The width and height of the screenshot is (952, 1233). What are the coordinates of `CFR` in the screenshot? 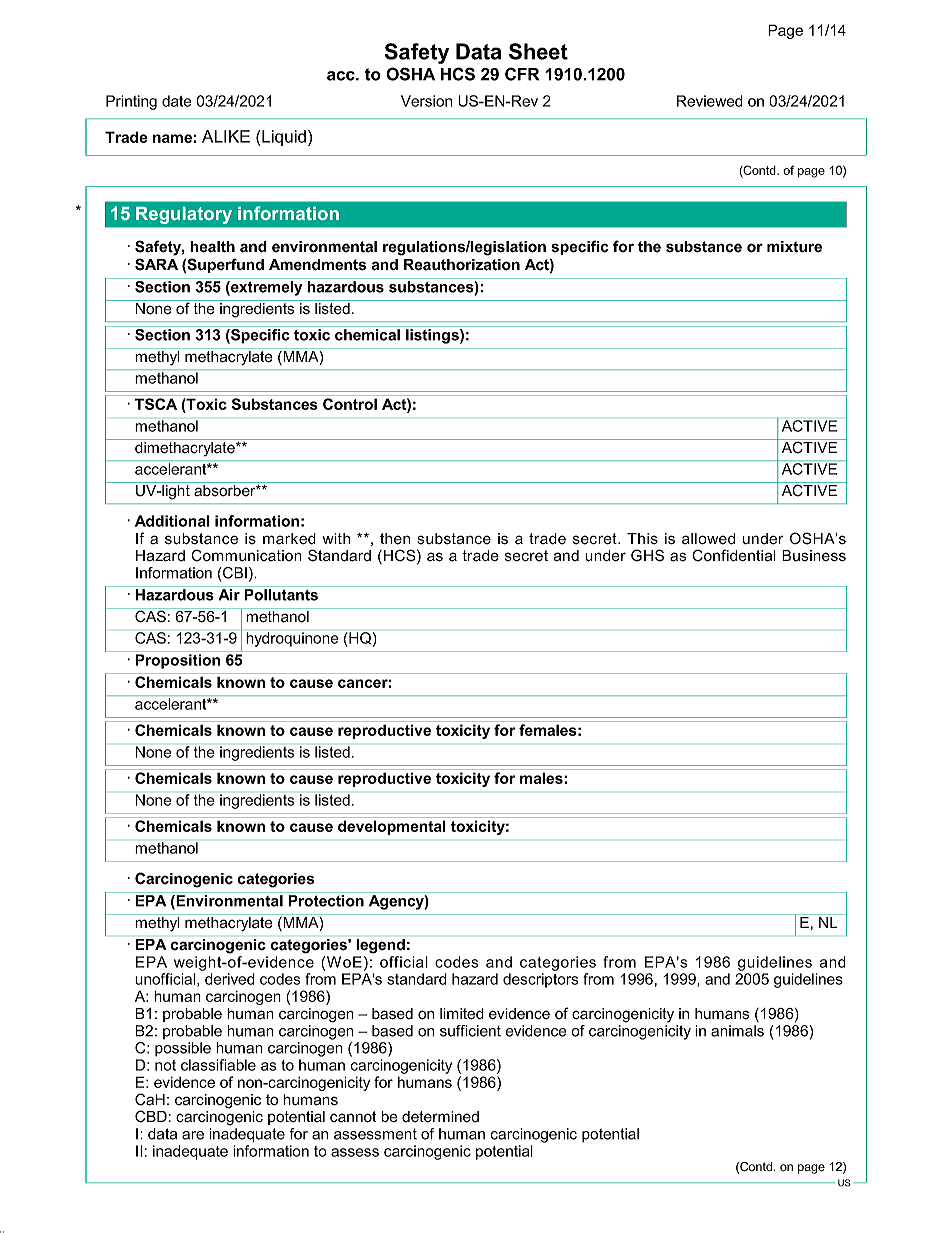 It's located at (522, 74).
